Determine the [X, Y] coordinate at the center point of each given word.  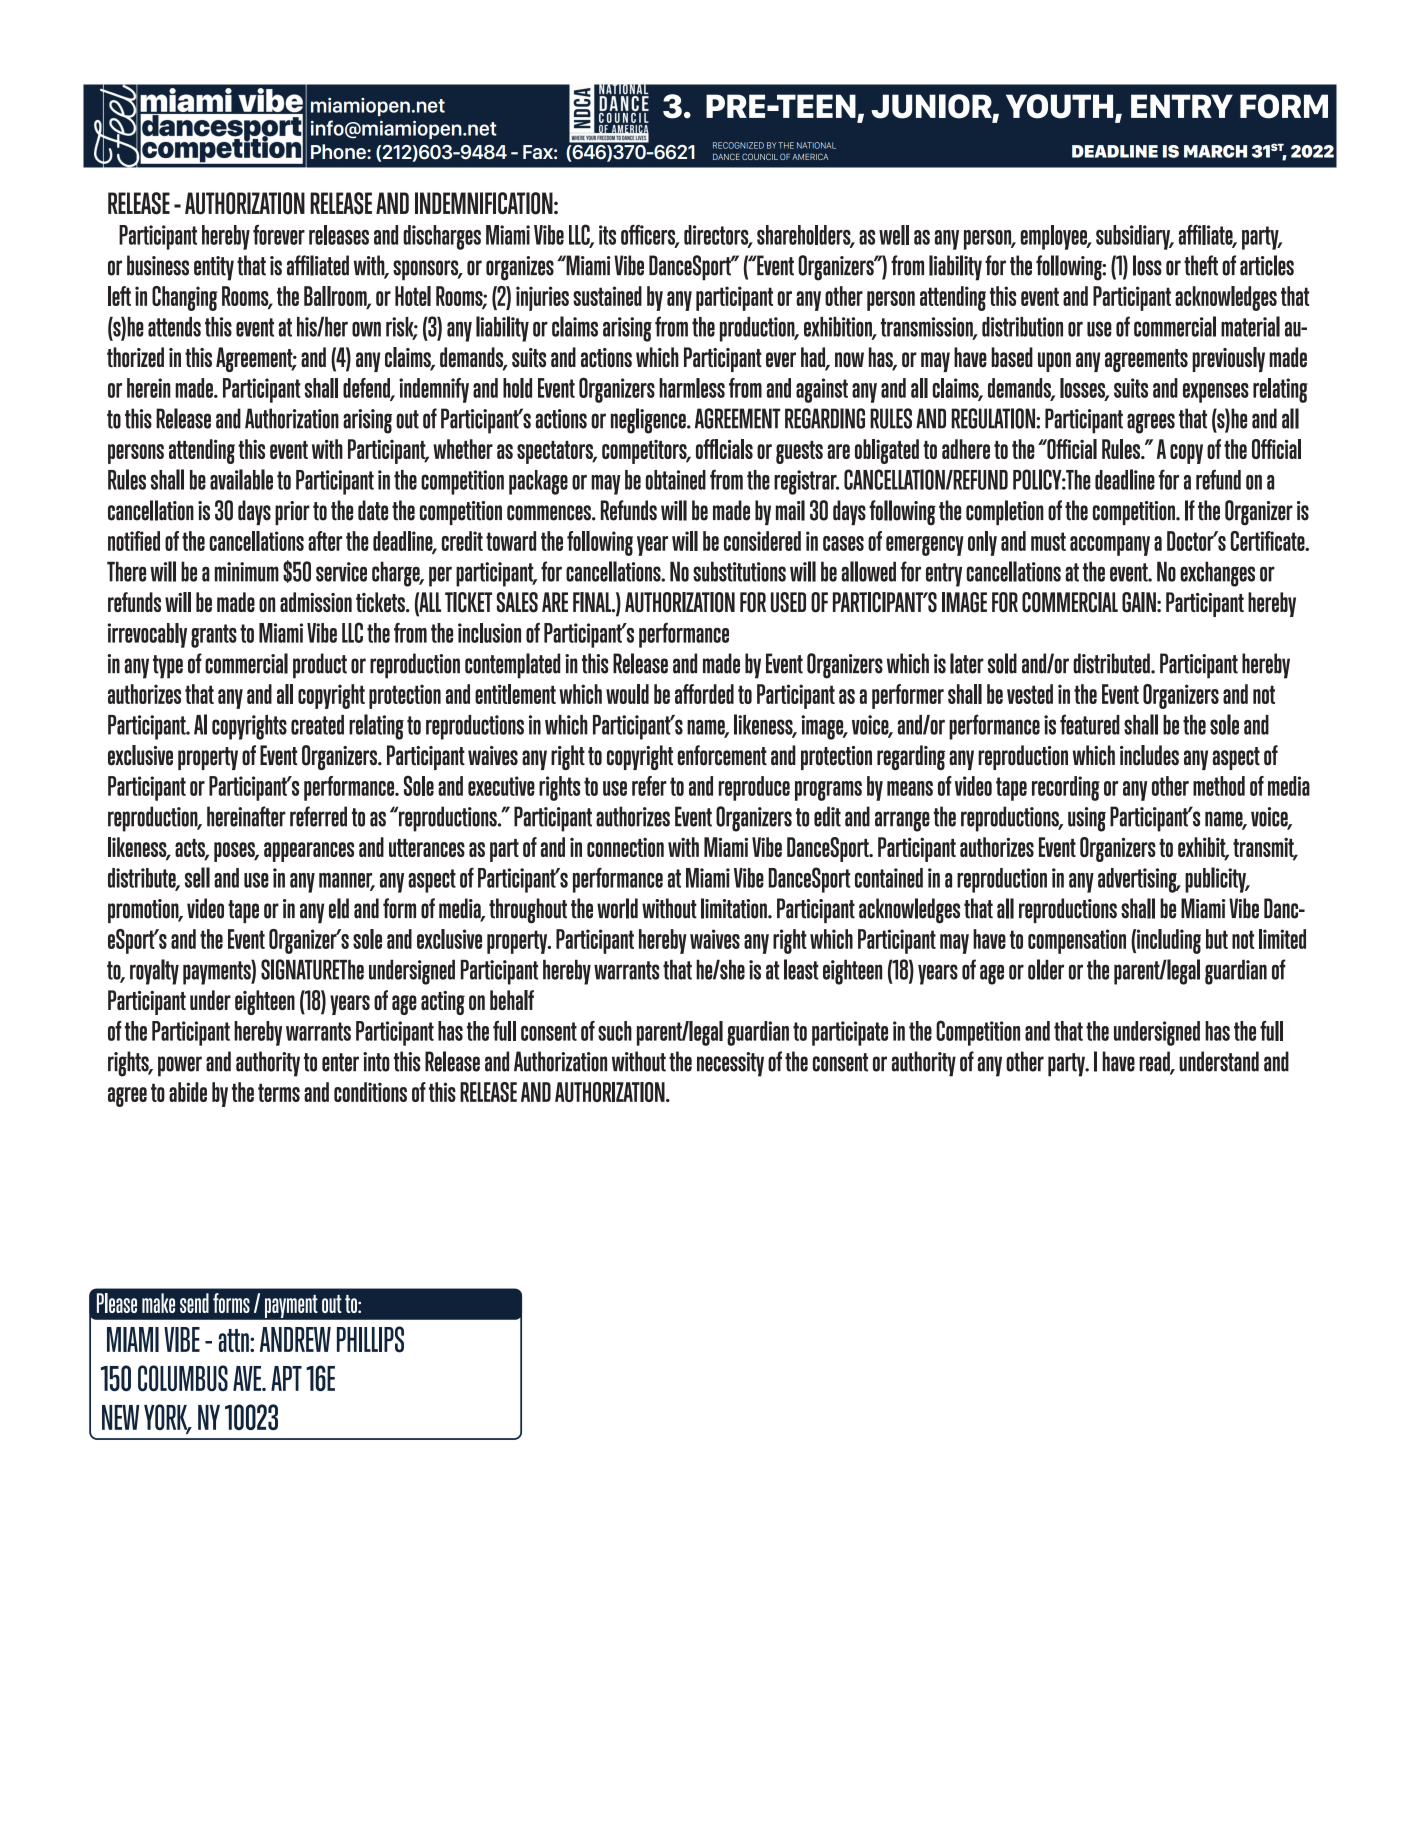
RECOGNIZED [738, 145]
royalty [154, 972]
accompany [1110, 546]
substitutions [739, 571]
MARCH [1215, 151]
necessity [730, 1064]
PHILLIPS [370, 1339]
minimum [247, 572]
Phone [339, 151]
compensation [1077, 941]
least [801, 969]
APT [286, 1378]
